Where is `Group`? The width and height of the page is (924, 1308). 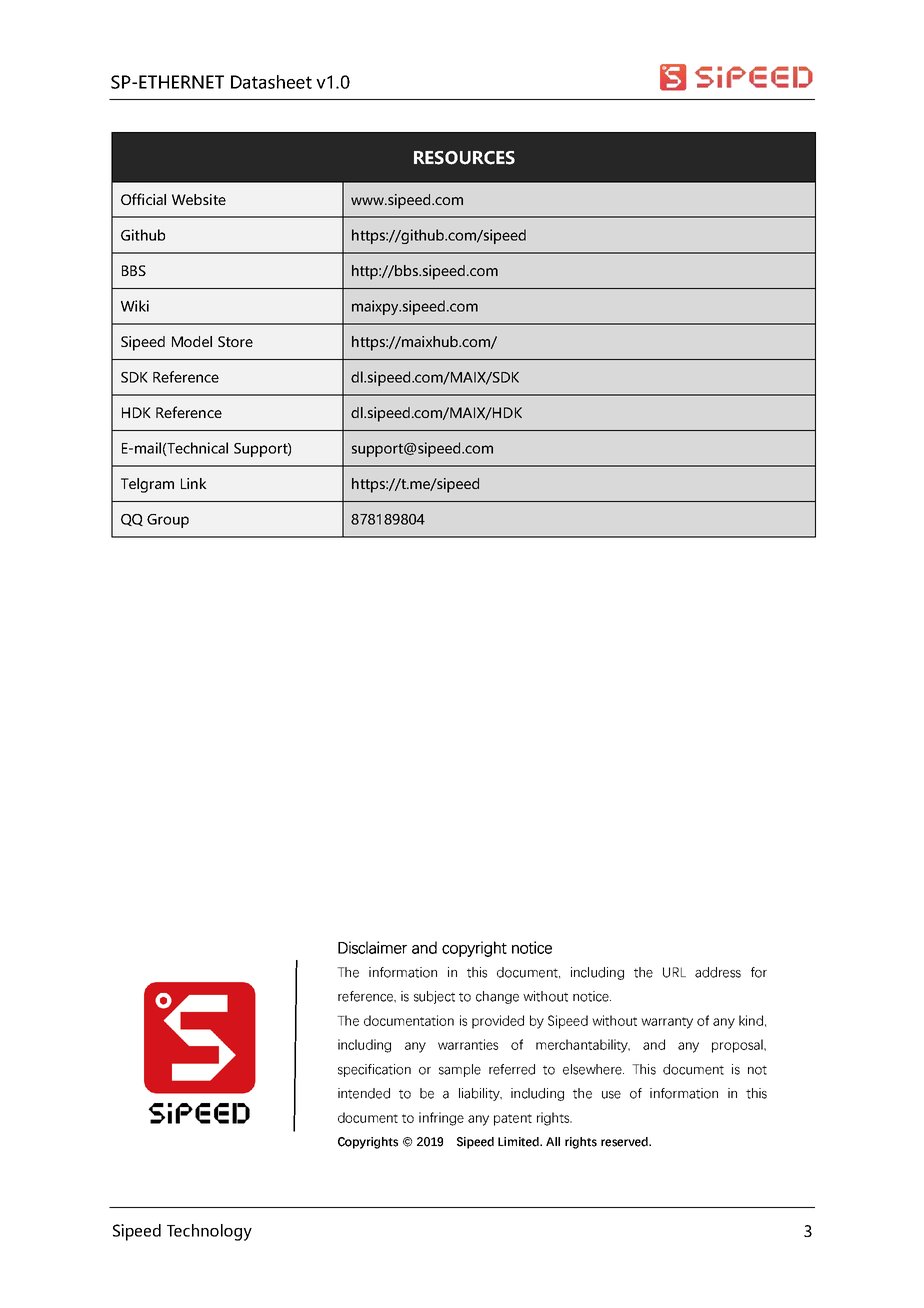
Group is located at coordinates (168, 521).
